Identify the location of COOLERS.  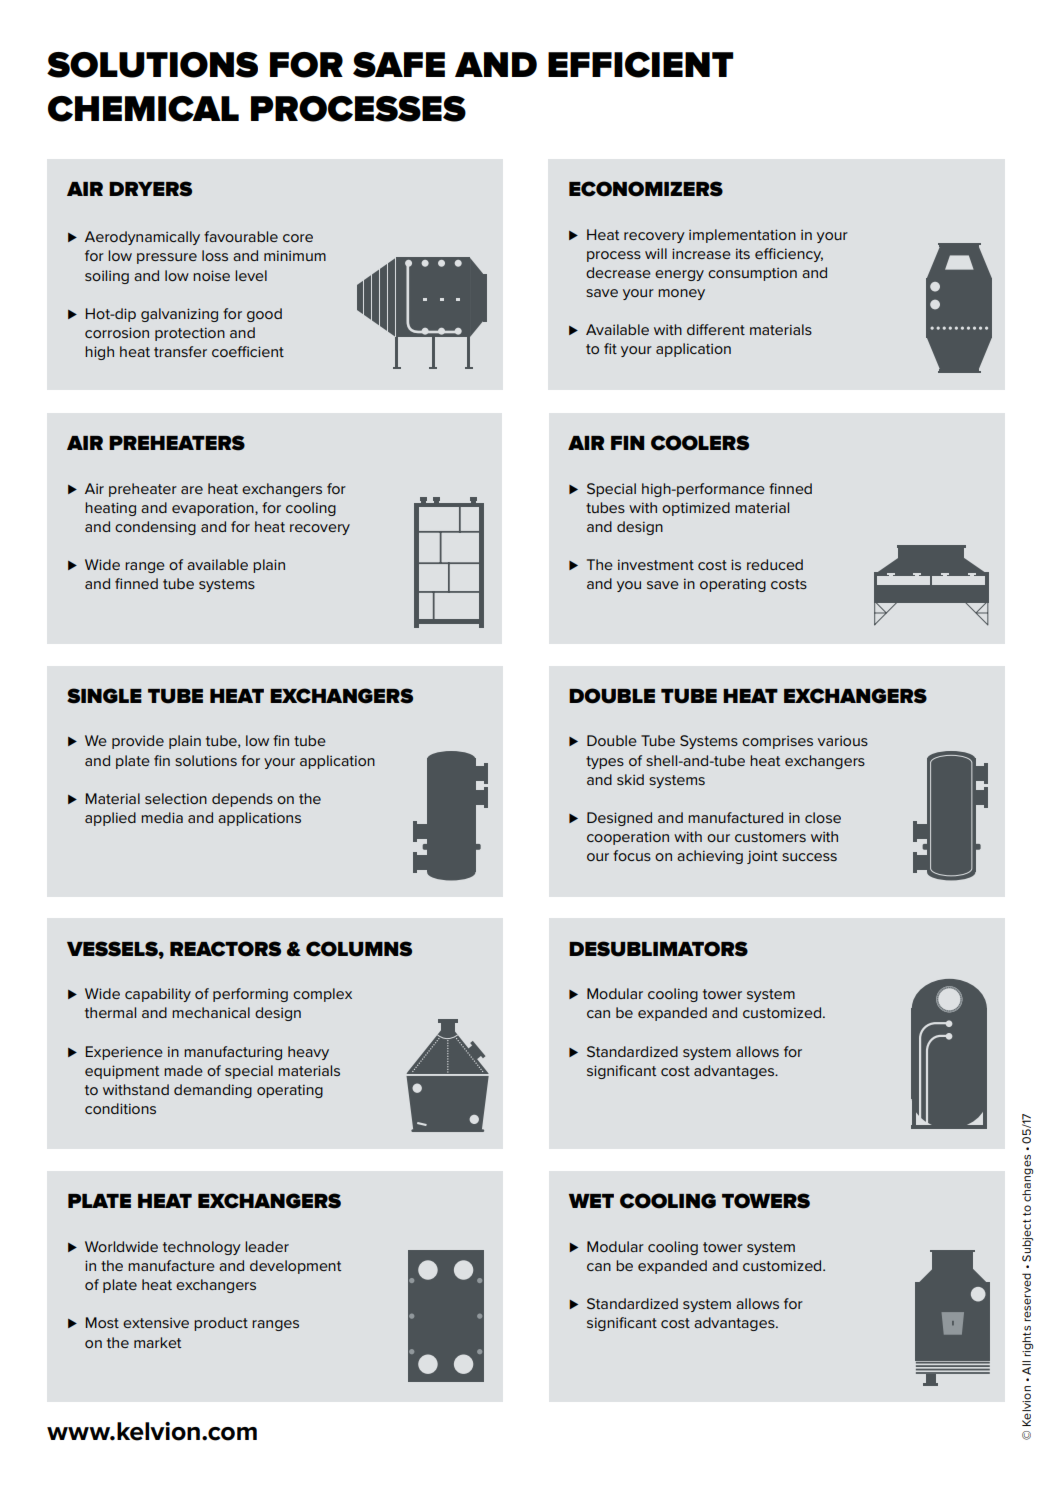
(700, 443).
